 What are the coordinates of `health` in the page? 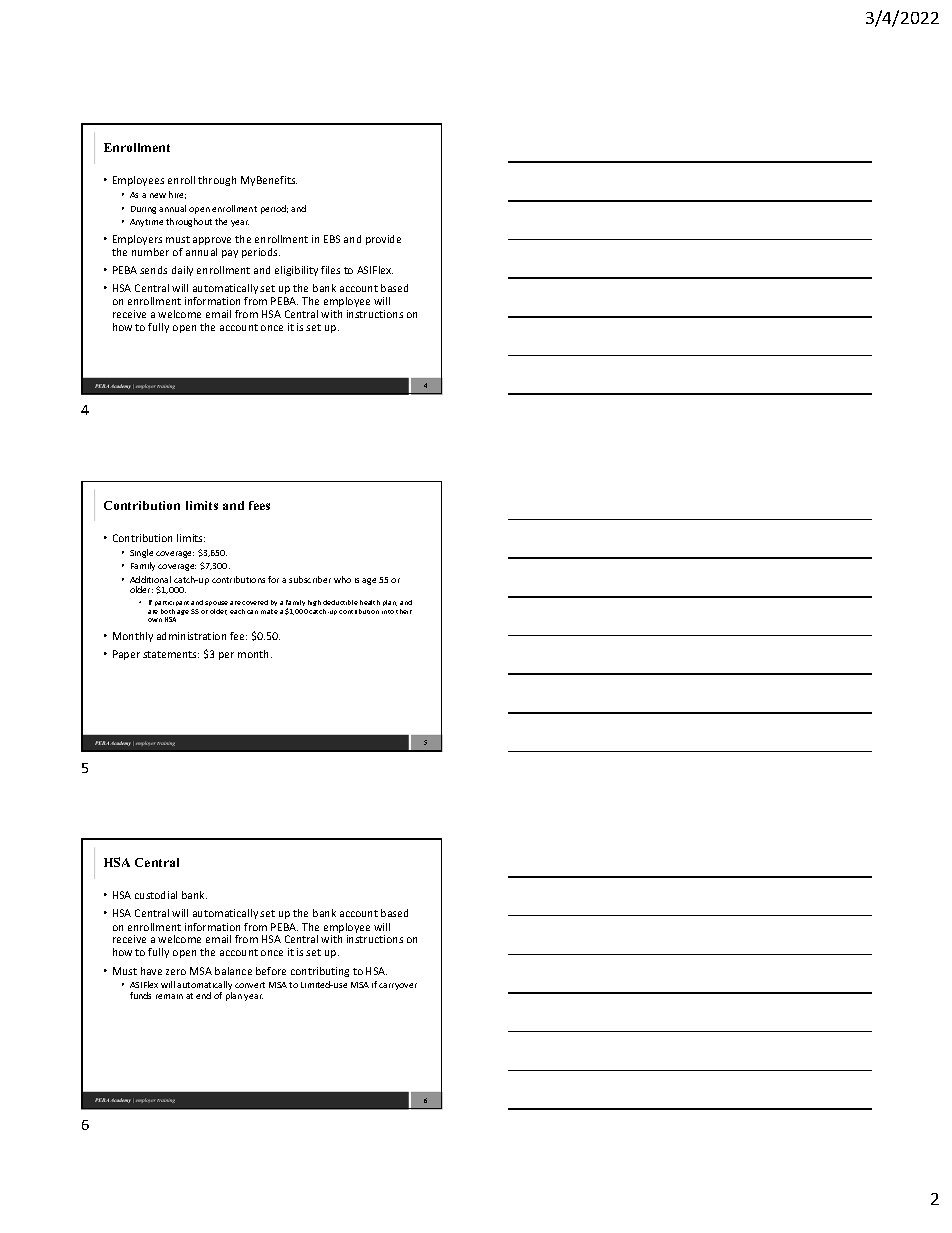 It's located at (370, 602).
